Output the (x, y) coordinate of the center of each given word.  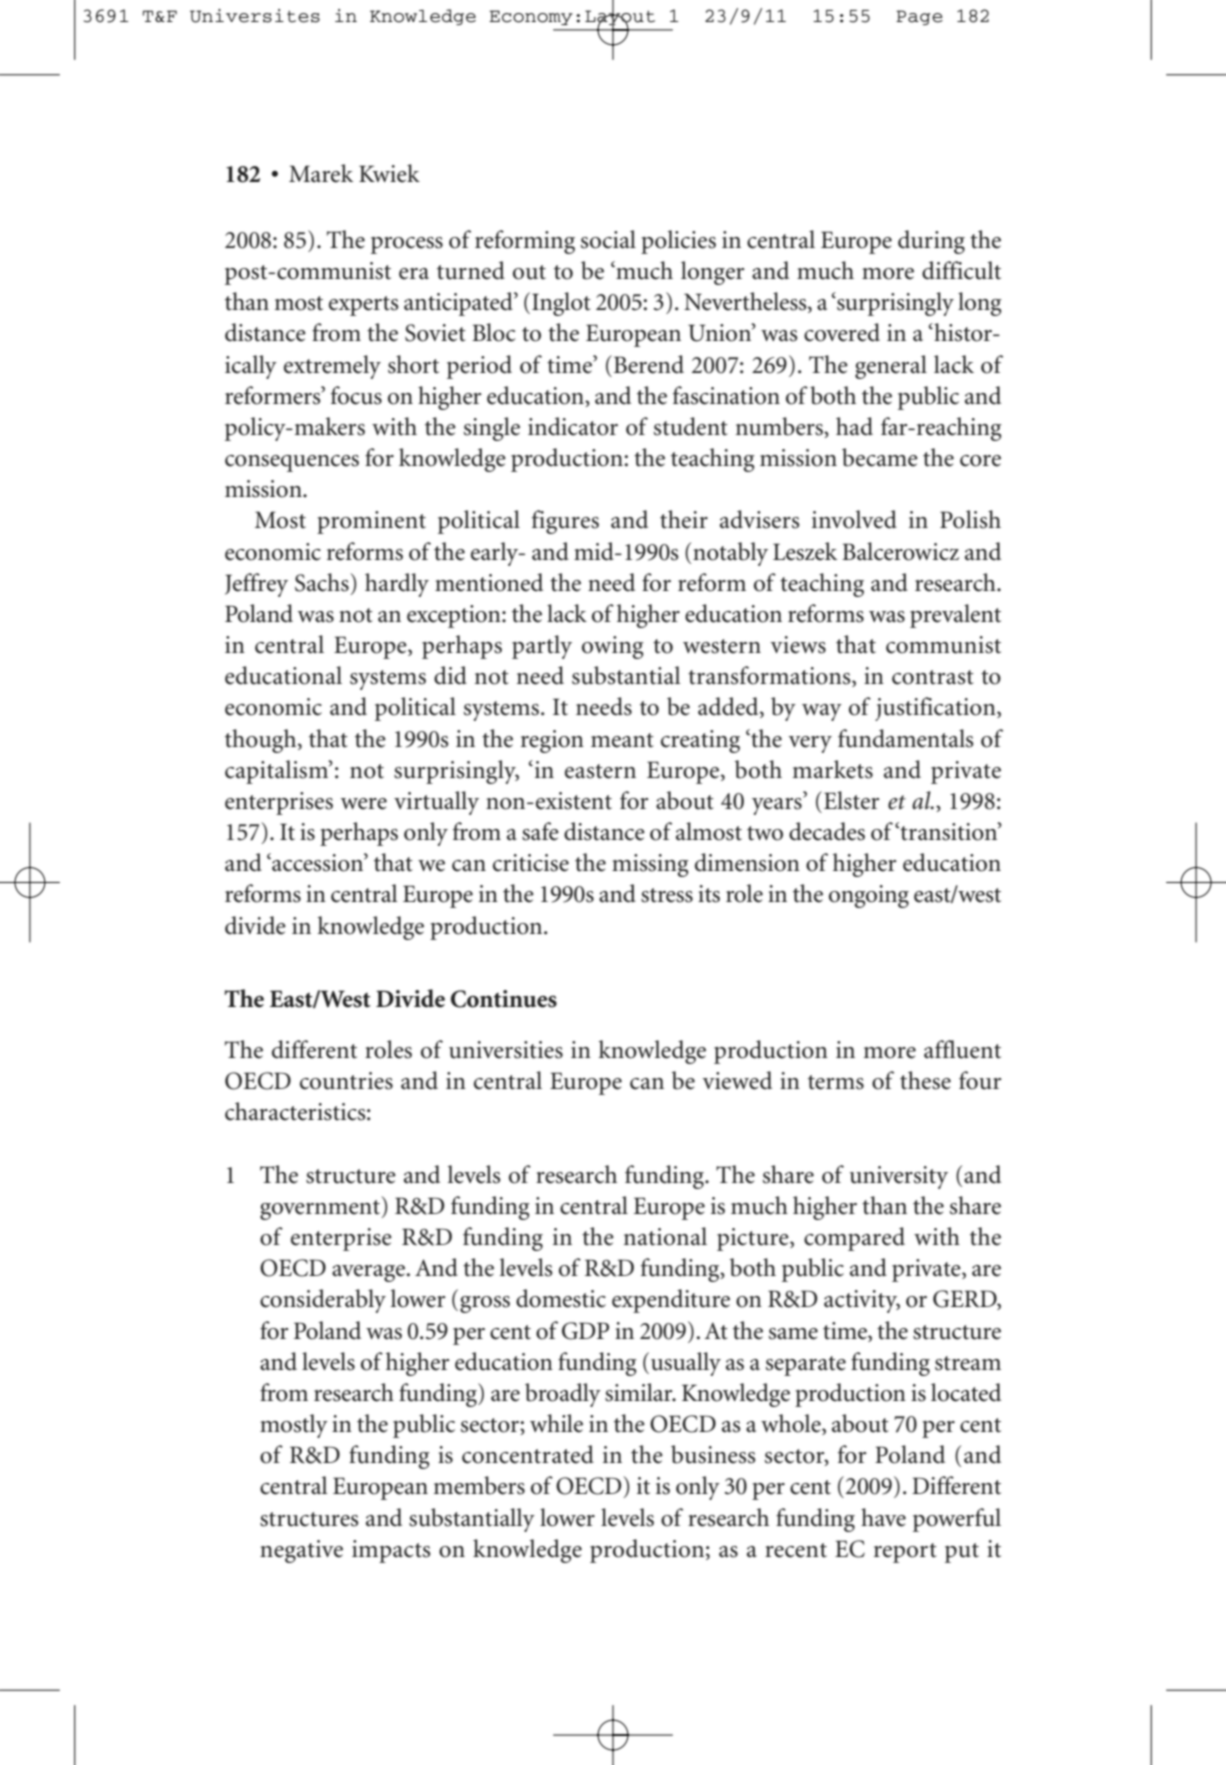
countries (346, 1081)
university (899, 1177)
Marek (321, 173)
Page (919, 17)
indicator (573, 426)
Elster (852, 800)
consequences (292, 463)
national (665, 1236)
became (880, 457)
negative (301, 1551)
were (364, 804)
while (556, 1423)
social (608, 239)
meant (622, 740)
